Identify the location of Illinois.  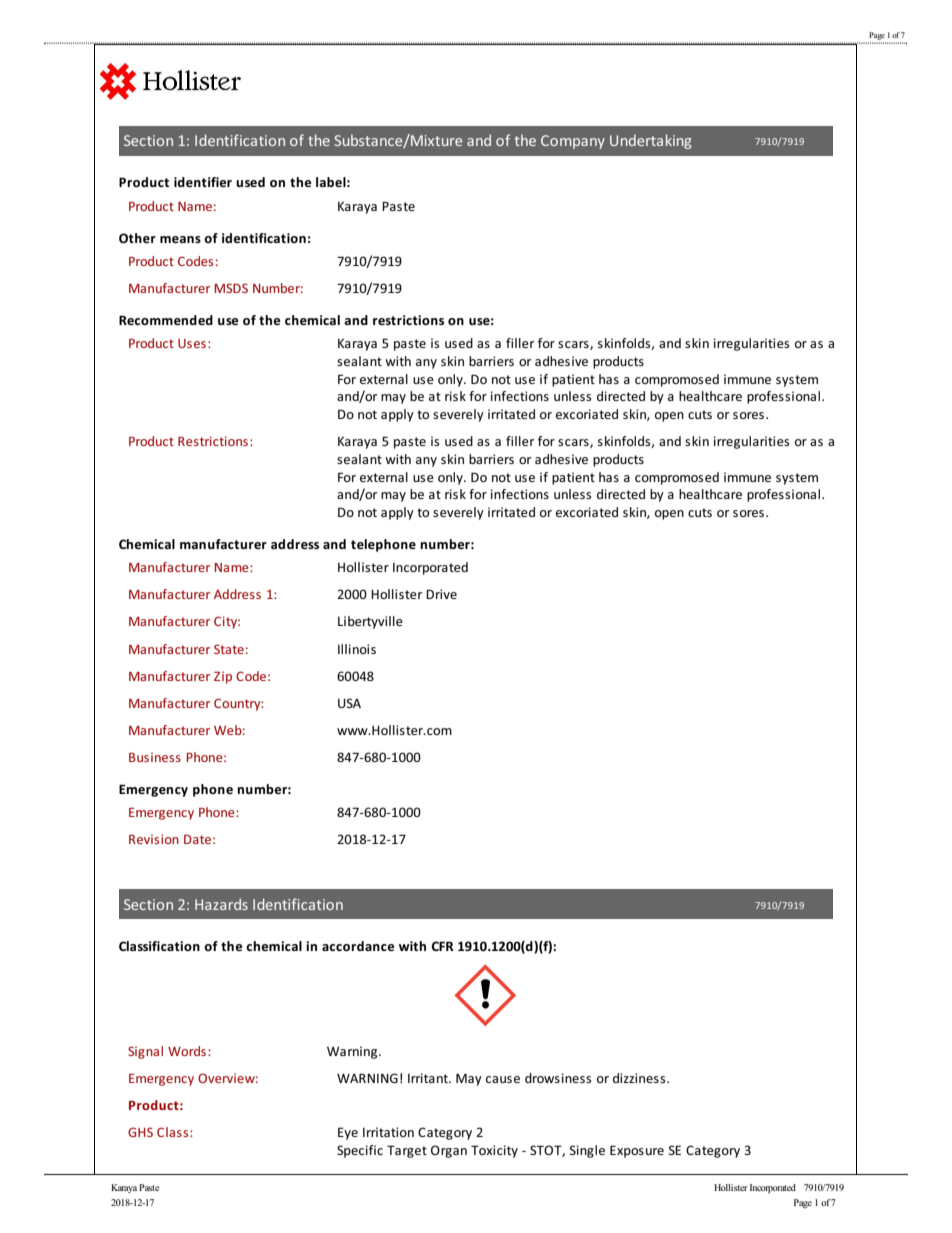
(357, 649).
